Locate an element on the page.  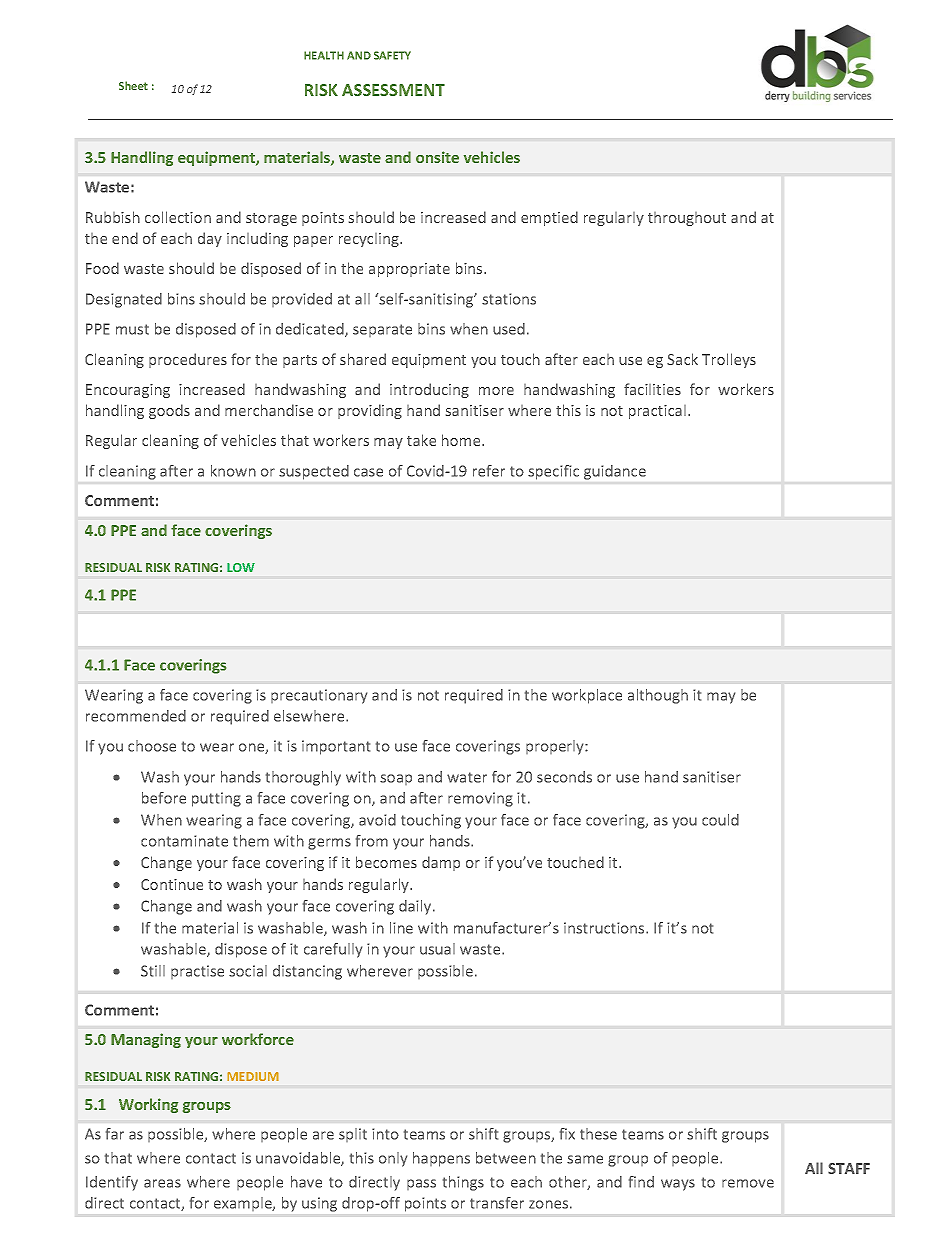
Sheet is located at coordinates (133, 85).
